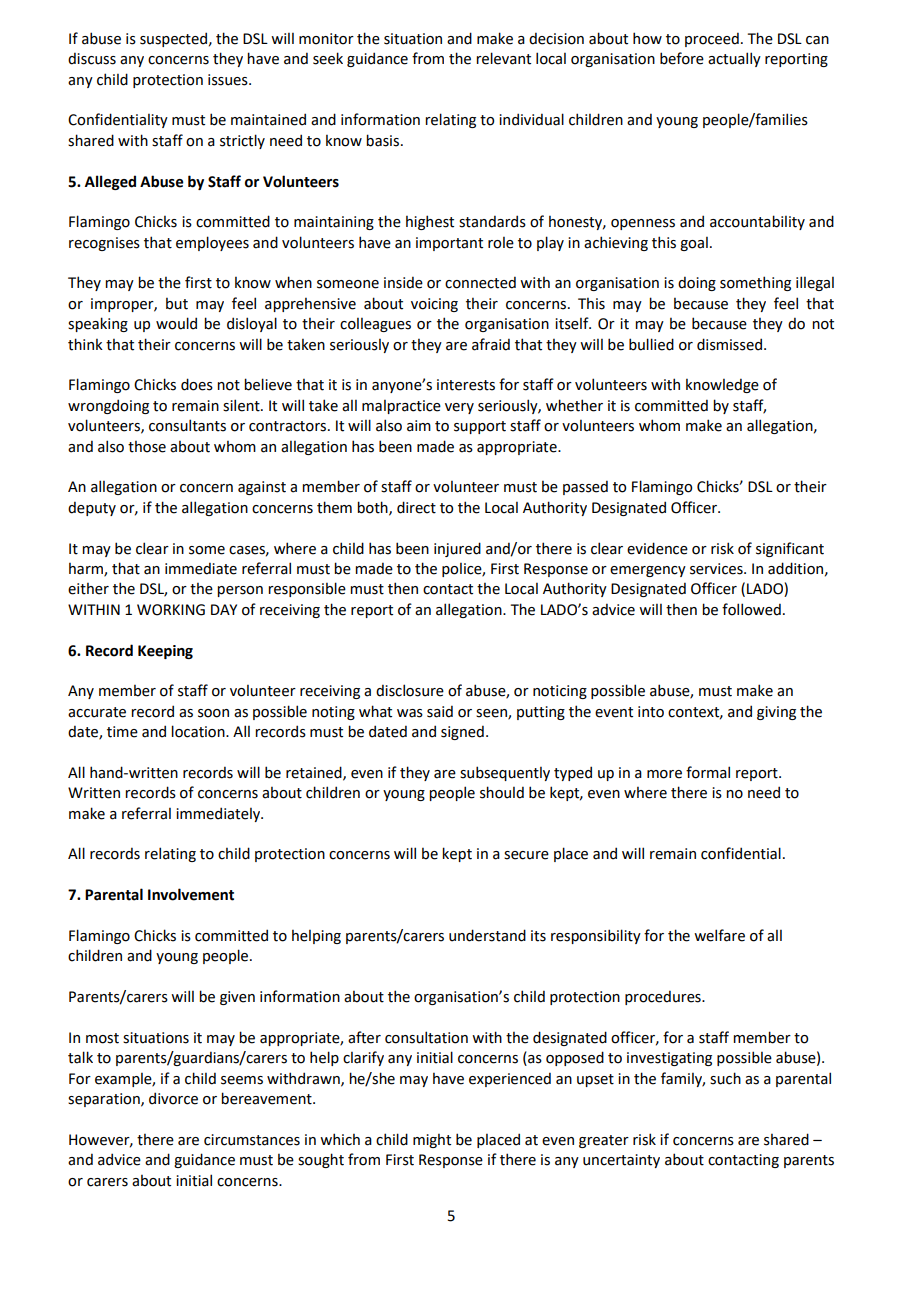 The image size is (903, 1316). Describe the element at coordinates (734, 59) in the page. I see `actually` at that location.
